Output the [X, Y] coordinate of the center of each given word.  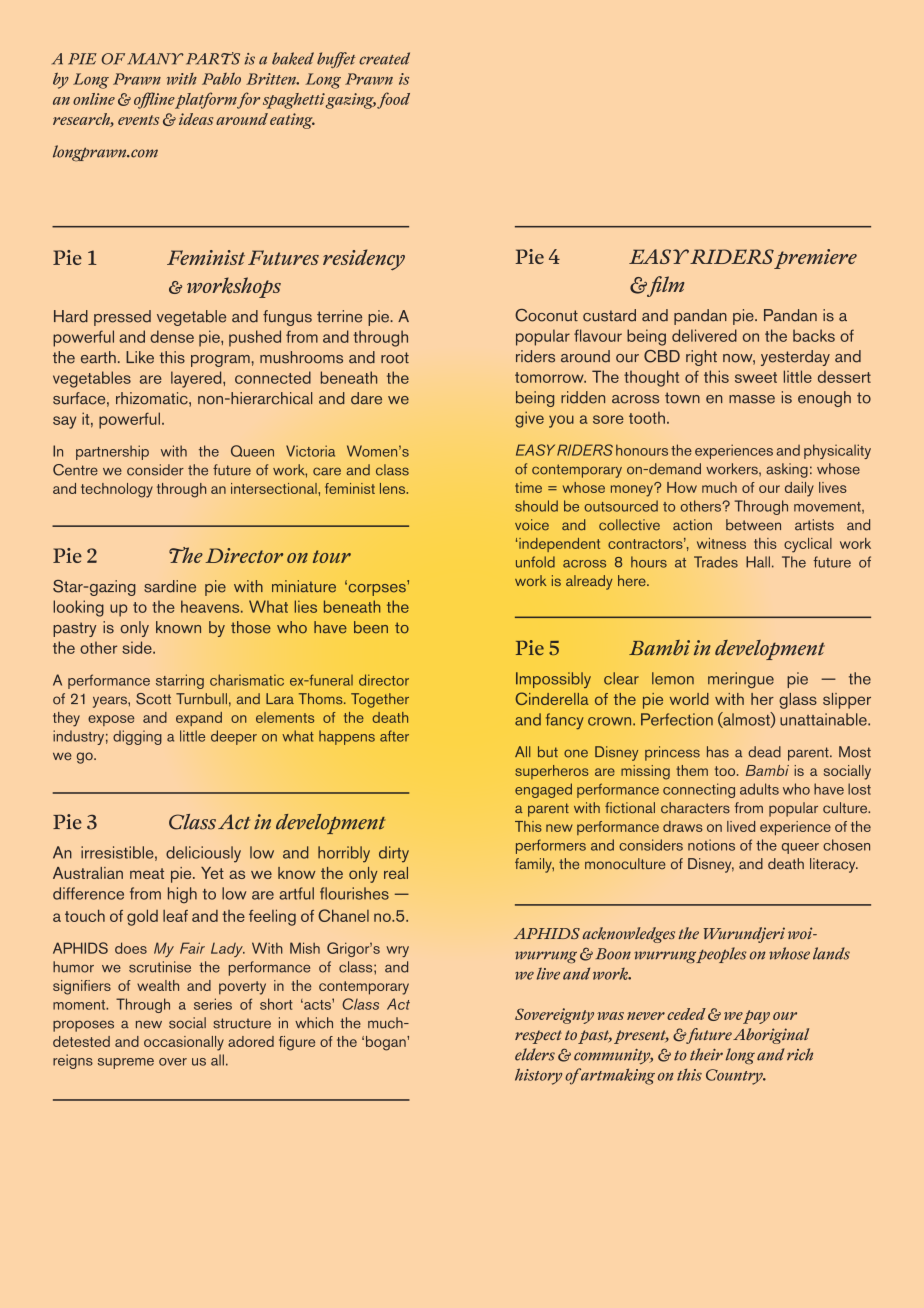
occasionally [184, 1043]
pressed [122, 318]
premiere [815, 259]
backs [814, 335]
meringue [741, 680]
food [393, 100]
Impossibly [553, 680]
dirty [394, 854]
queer [800, 848]
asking [787, 470]
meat [147, 873]
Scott [153, 699]
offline [154, 100]
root [395, 358]
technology [117, 490]
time [528, 487]
